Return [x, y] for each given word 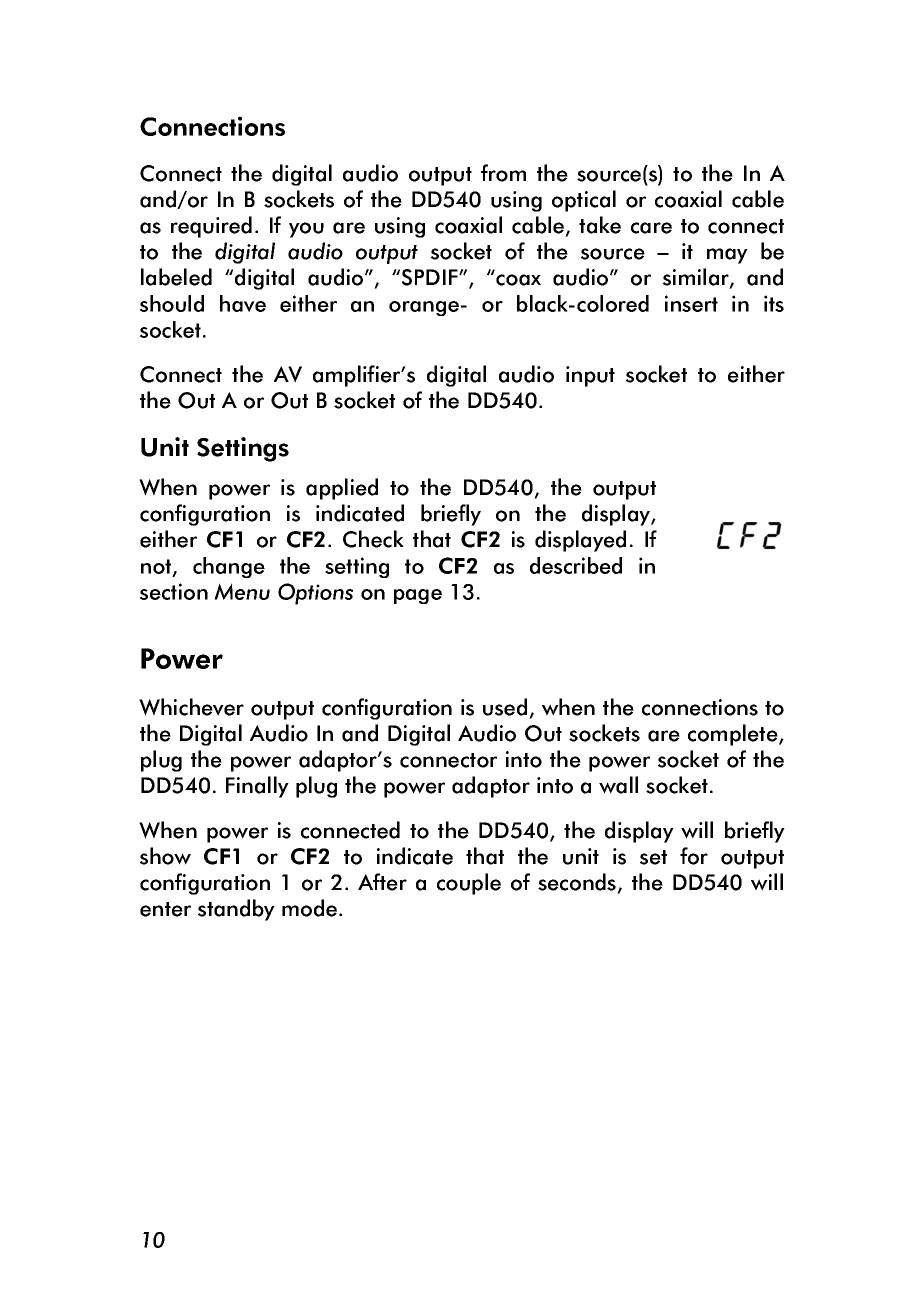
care [651, 228]
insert [691, 303]
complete [734, 735]
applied [342, 489]
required [211, 227]
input [590, 376]
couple [469, 884]
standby [236, 910]
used [505, 707]
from [503, 173]
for [694, 856]
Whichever [191, 707]
